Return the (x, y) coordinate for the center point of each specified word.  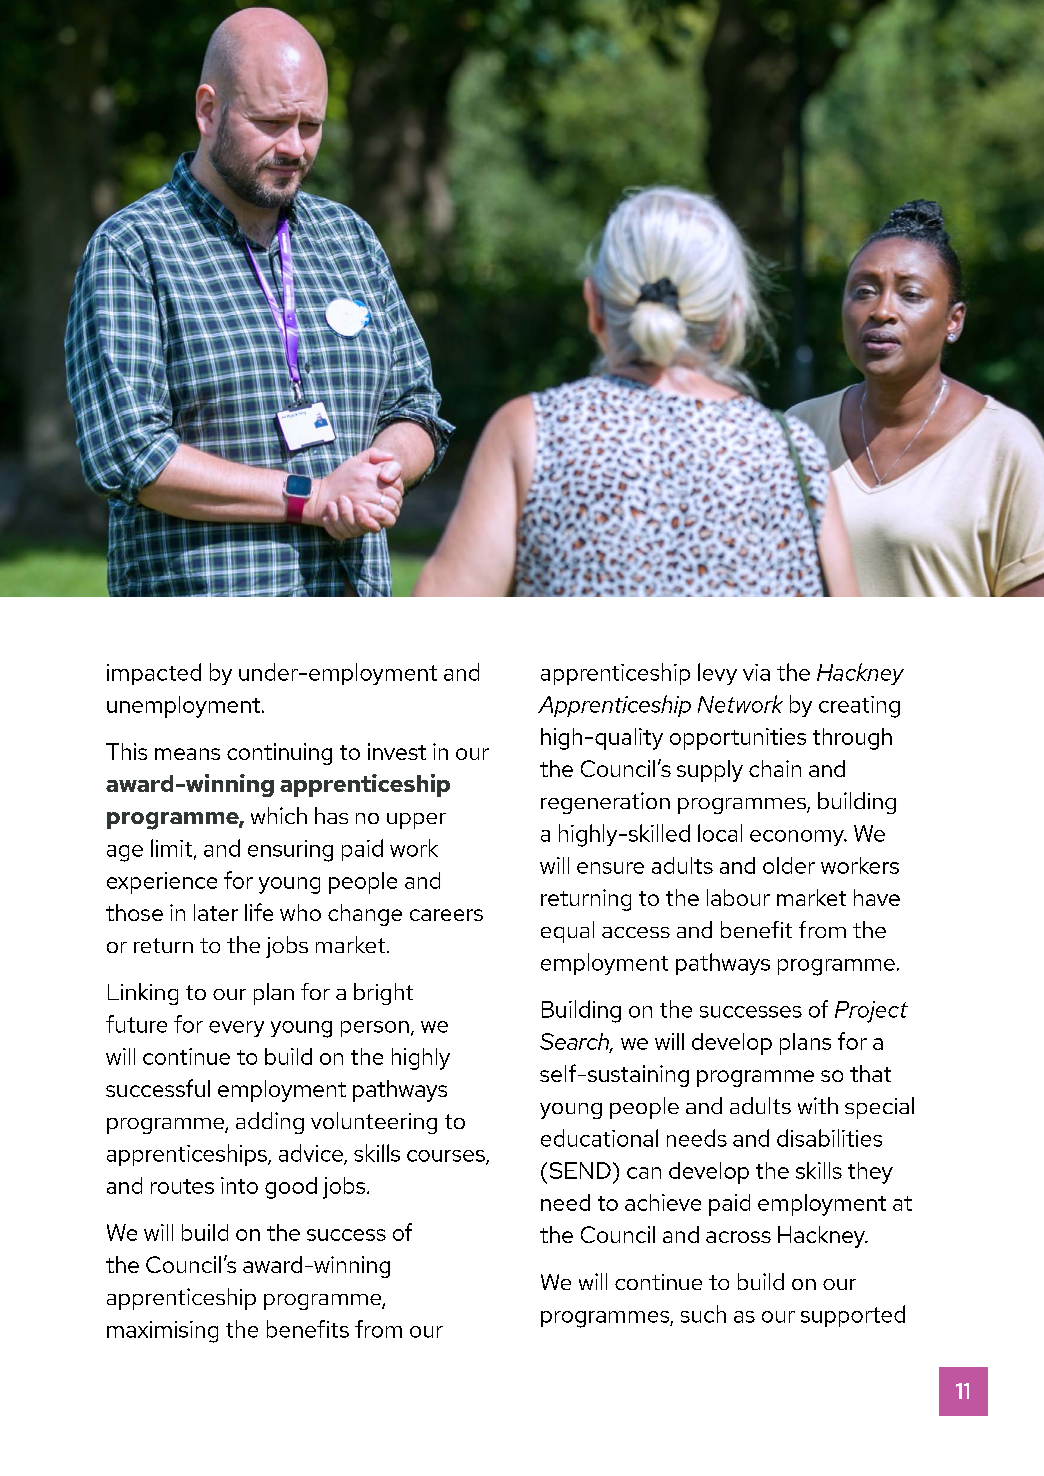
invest (397, 751)
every (236, 1029)
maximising (162, 1332)
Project (871, 1012)
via (756, 672)
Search (576, 1042)
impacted (154, 674)
